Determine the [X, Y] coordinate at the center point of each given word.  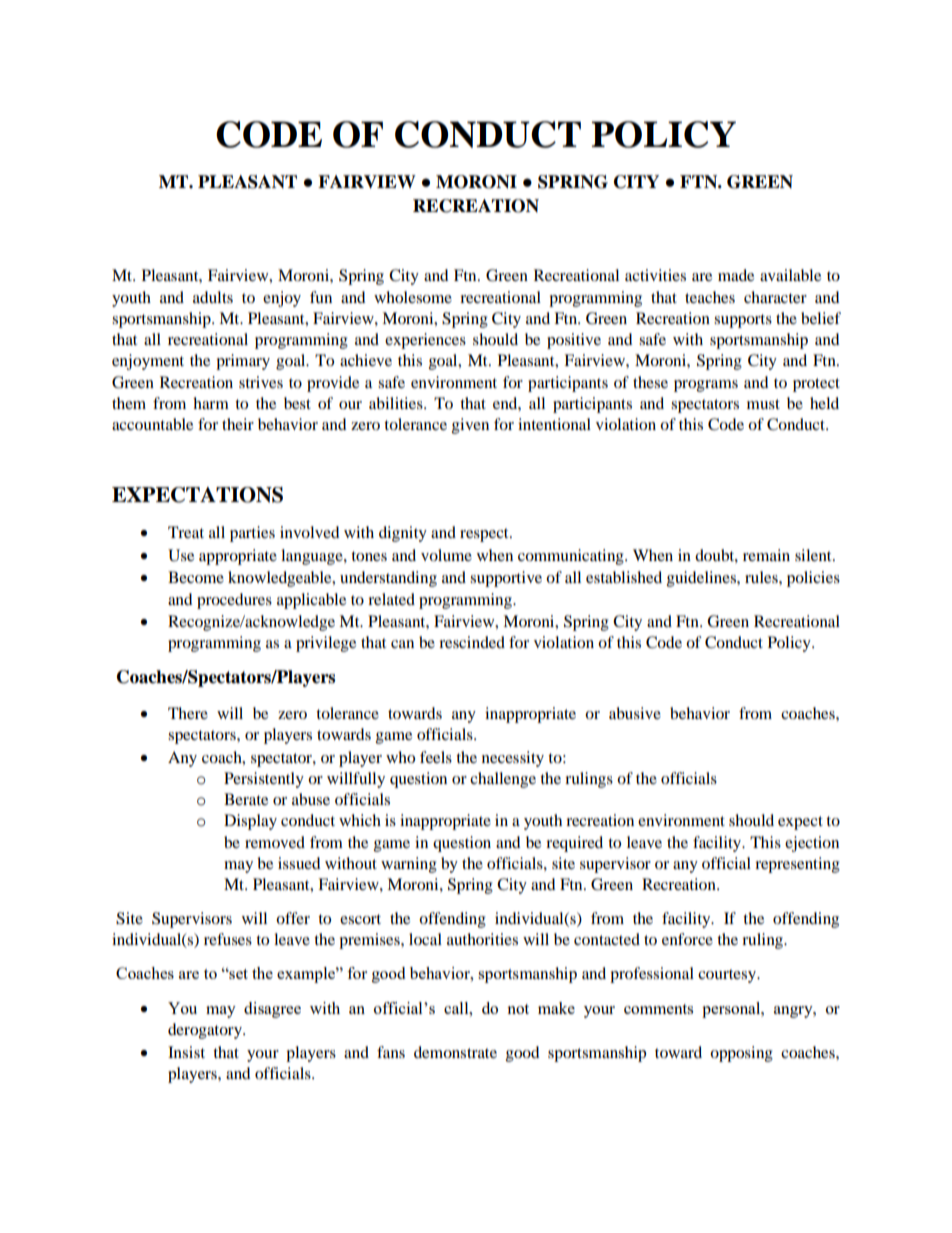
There [188, 713]
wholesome [413, 297]
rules [762, 577]
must [763, 404]
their [238, 424]
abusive [635, 713]
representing [797, 865]
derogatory [206, 1031]
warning [409, 865]
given [470, 426]
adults [213, 297]
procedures [234, 601]
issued [299, 863]
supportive [506, 579]
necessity [513, 759]
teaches [710, 297]
